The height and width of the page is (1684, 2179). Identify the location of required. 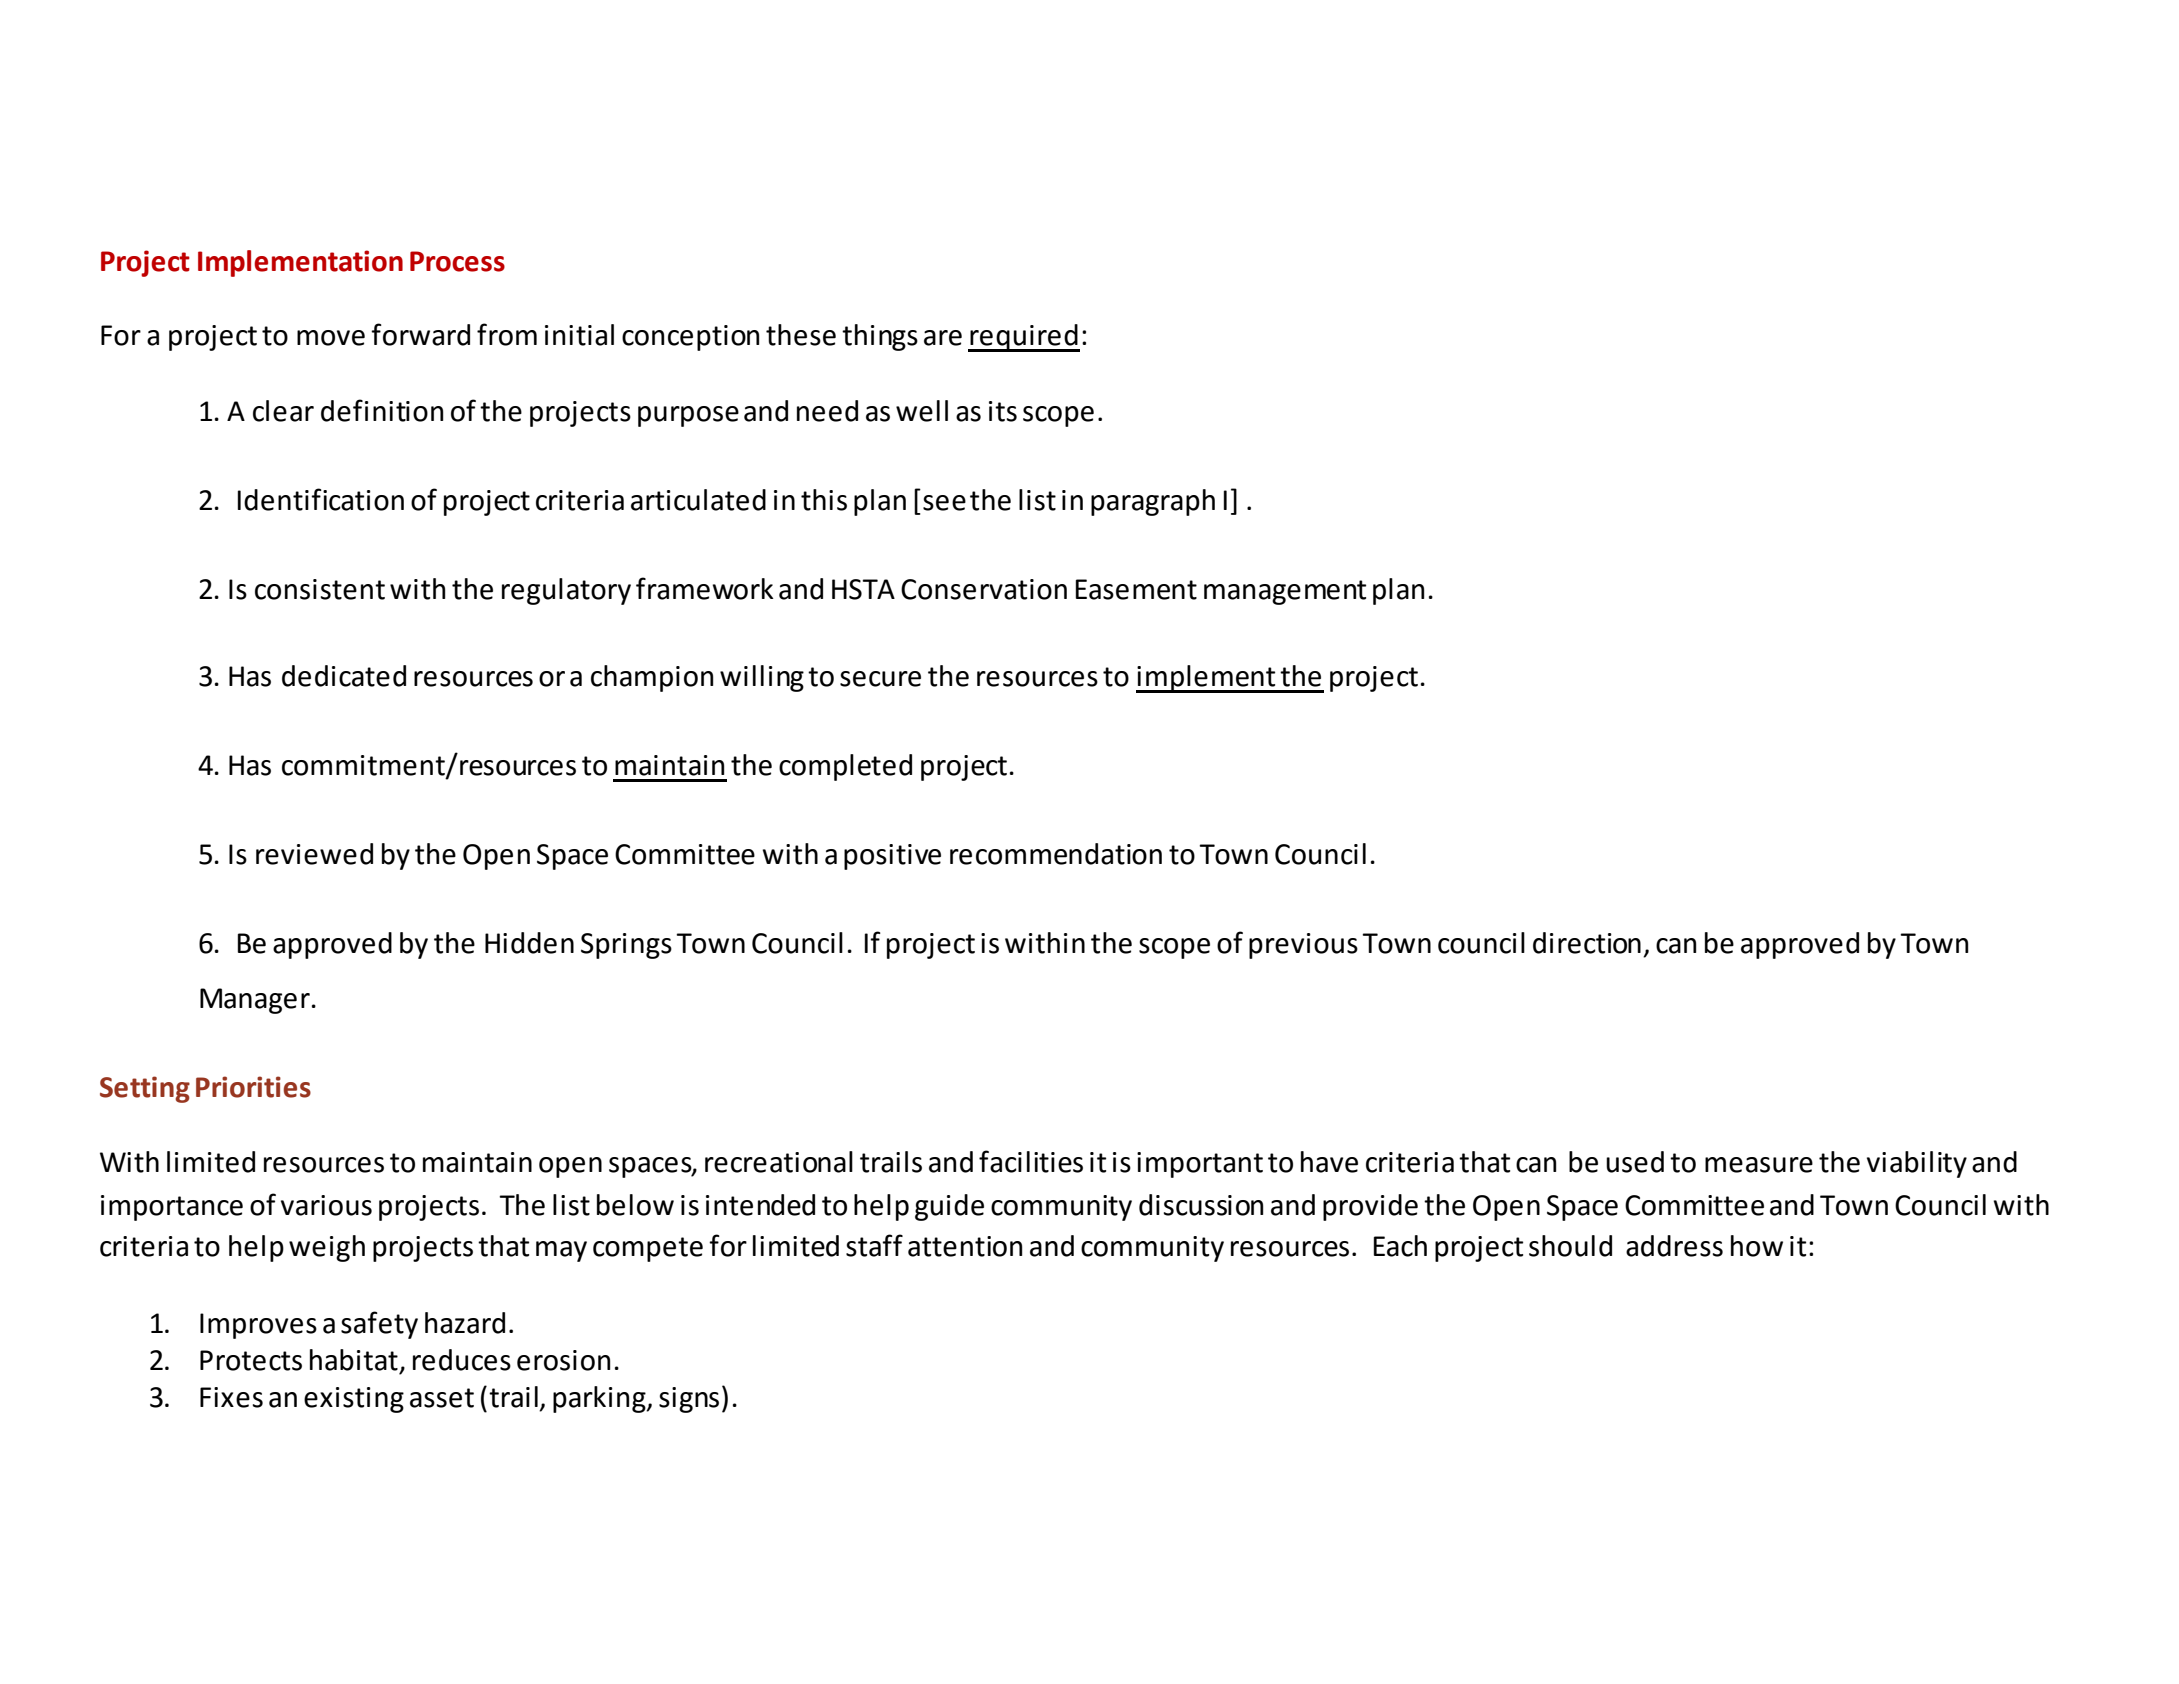
(1024, 338).
